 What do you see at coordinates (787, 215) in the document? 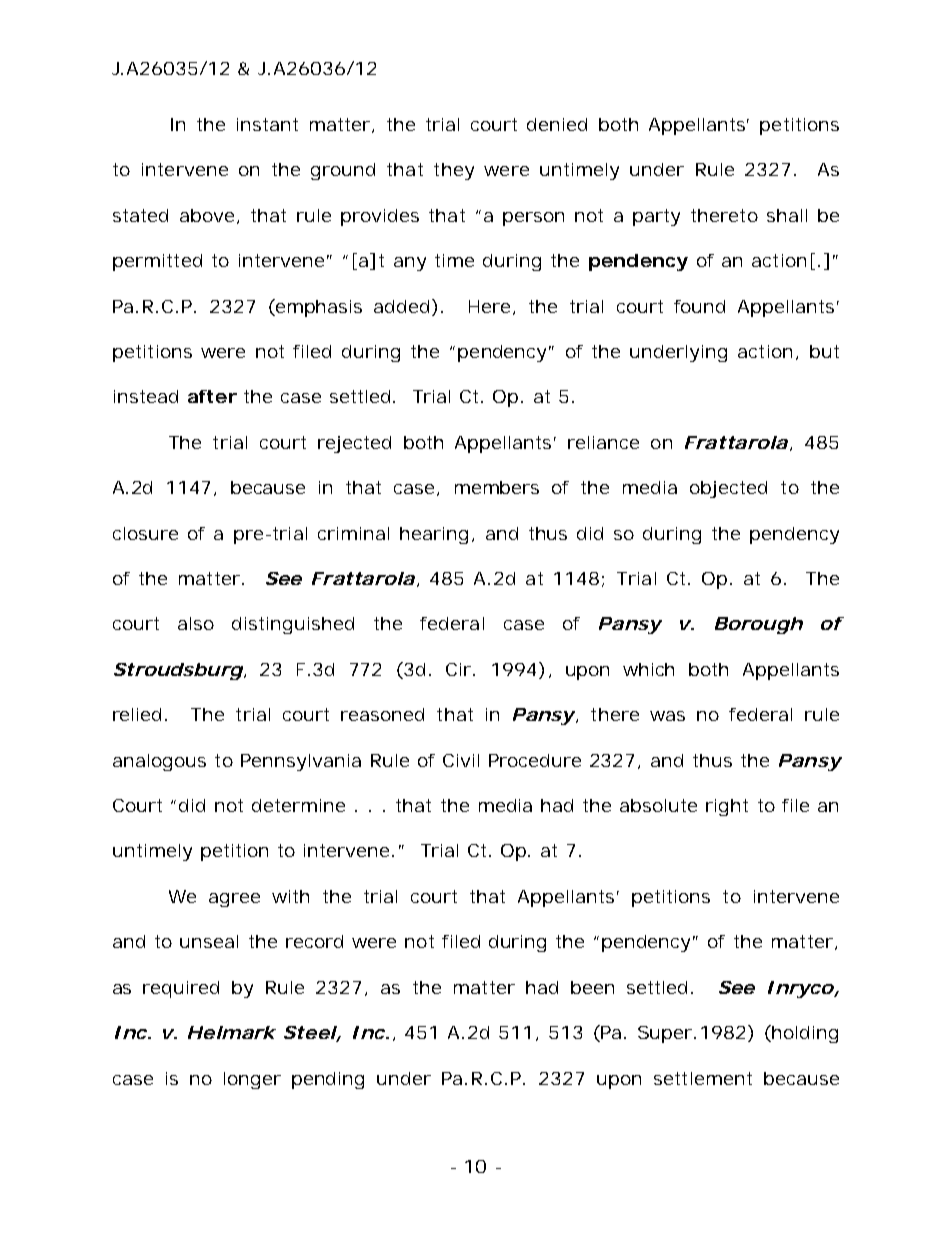
I see `shall` at bounding box center [787, 215].
